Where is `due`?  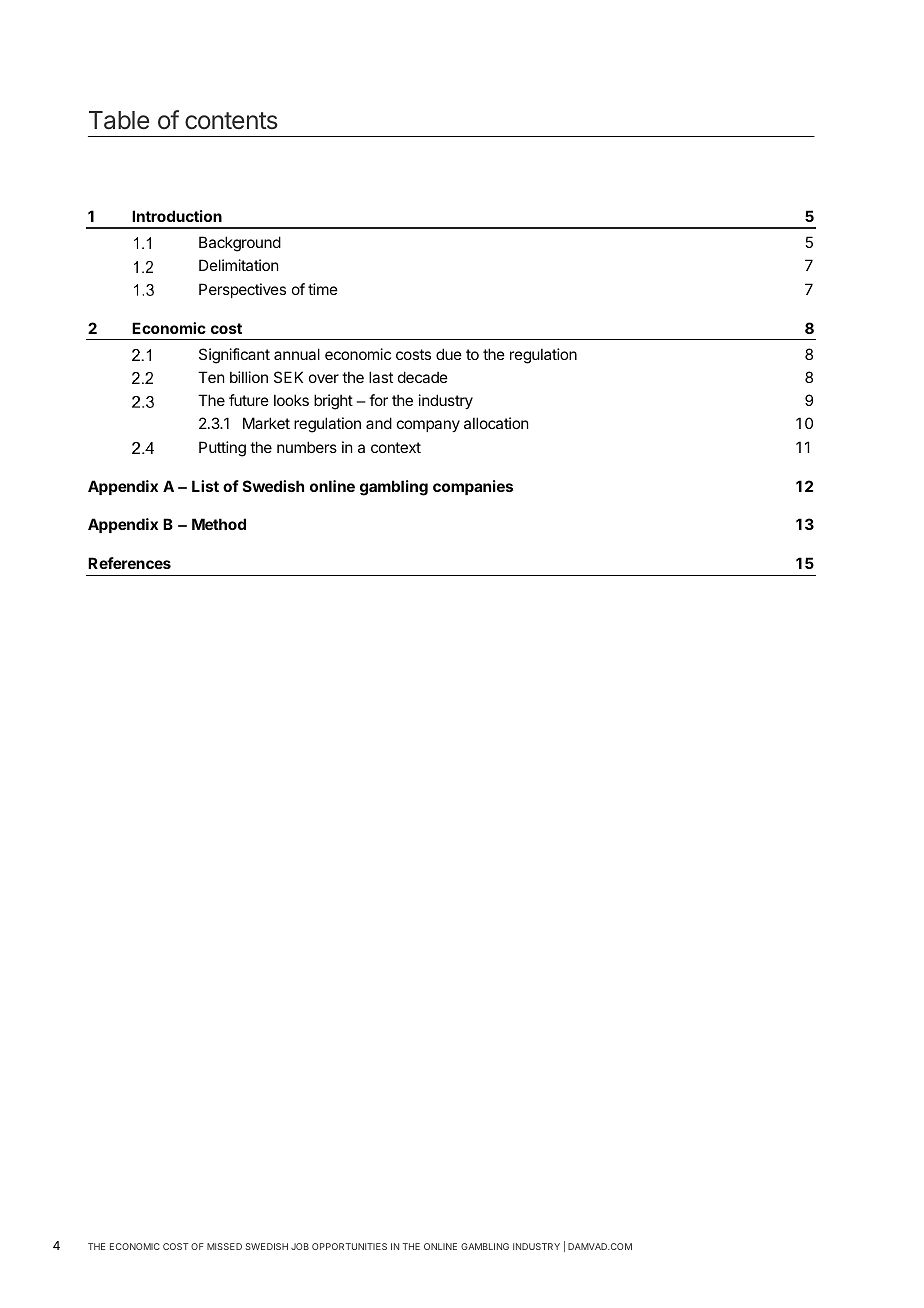 due is located at coordinates (449, 354).
